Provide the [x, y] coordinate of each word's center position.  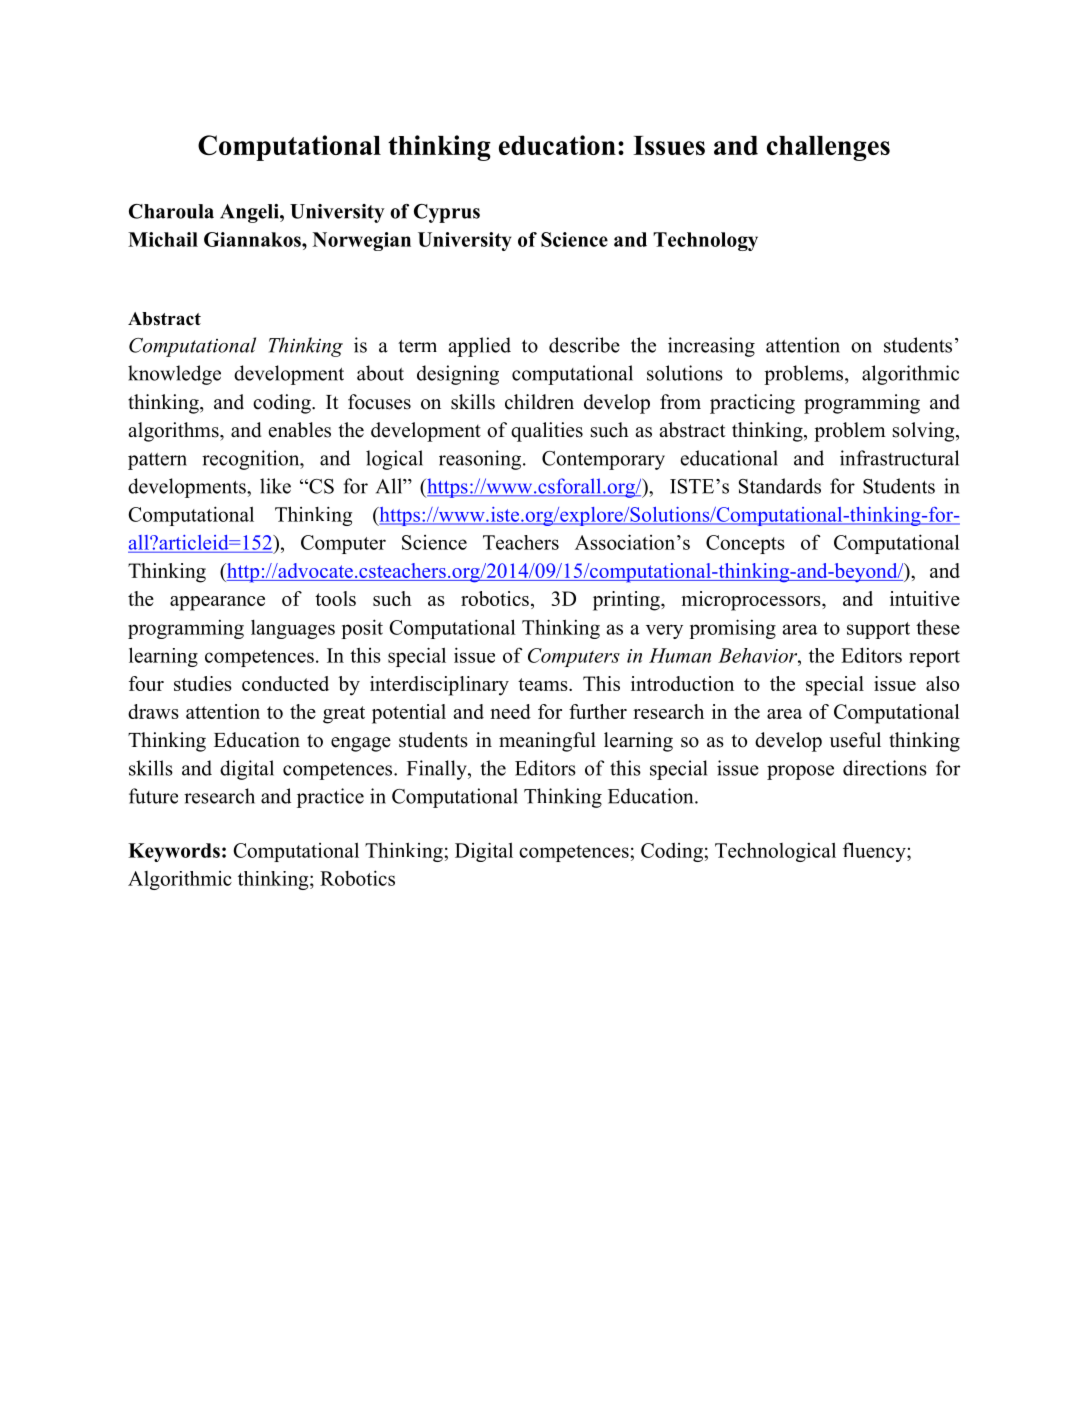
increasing [711, 347]
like [275, 486]
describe [584, 345]
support [878, 630]
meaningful [547, 742]
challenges [828, 148]
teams [544, 684]
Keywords [174, 852]
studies [203, 683]
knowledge [174, 375]
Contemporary [603, 460]
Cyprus [447, 213]
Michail [163, 239]
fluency [875, 852]
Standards [780, 486]
